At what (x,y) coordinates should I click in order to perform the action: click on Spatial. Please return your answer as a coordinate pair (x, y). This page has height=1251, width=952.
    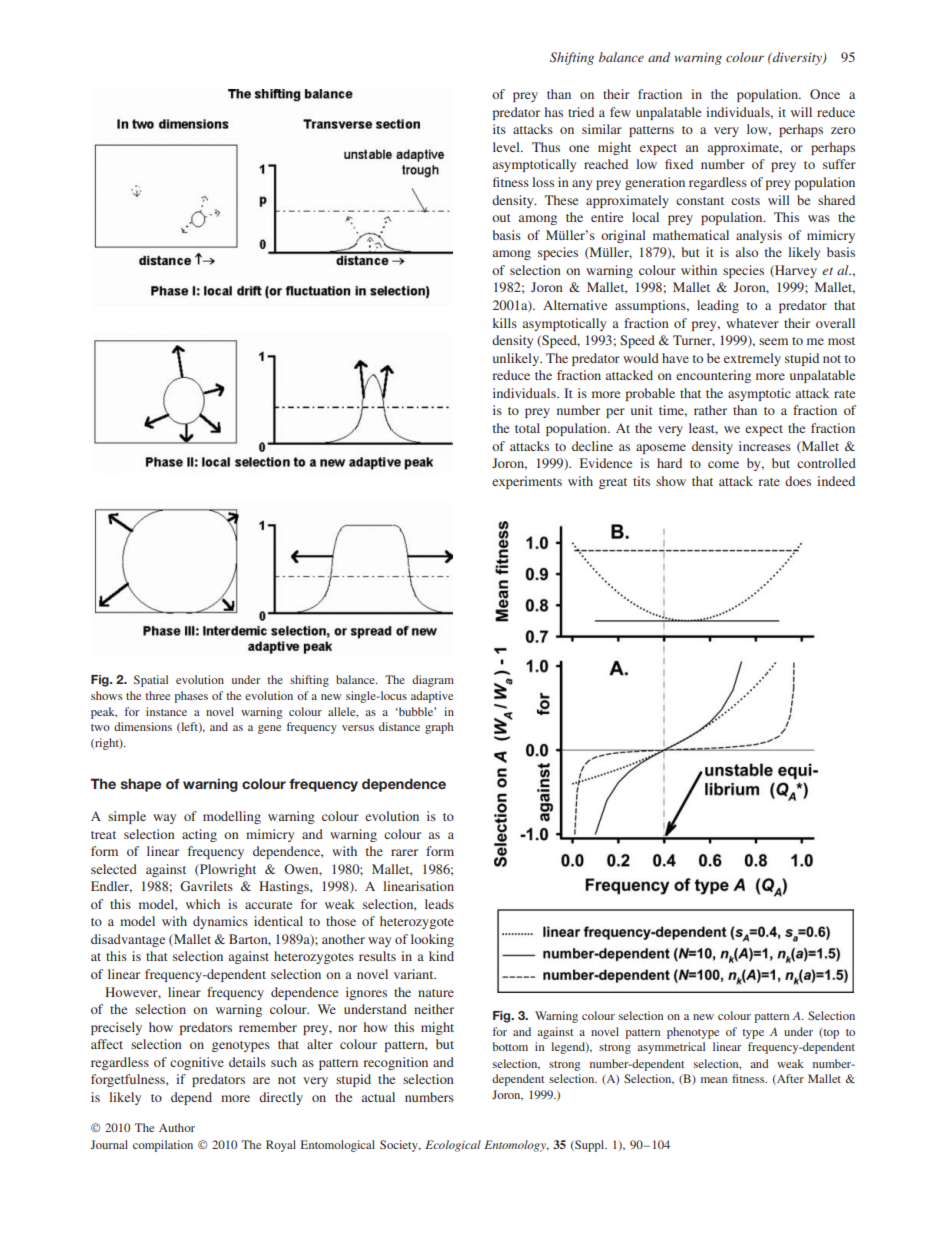
    Looking at the image, I should click on (151, 681).
